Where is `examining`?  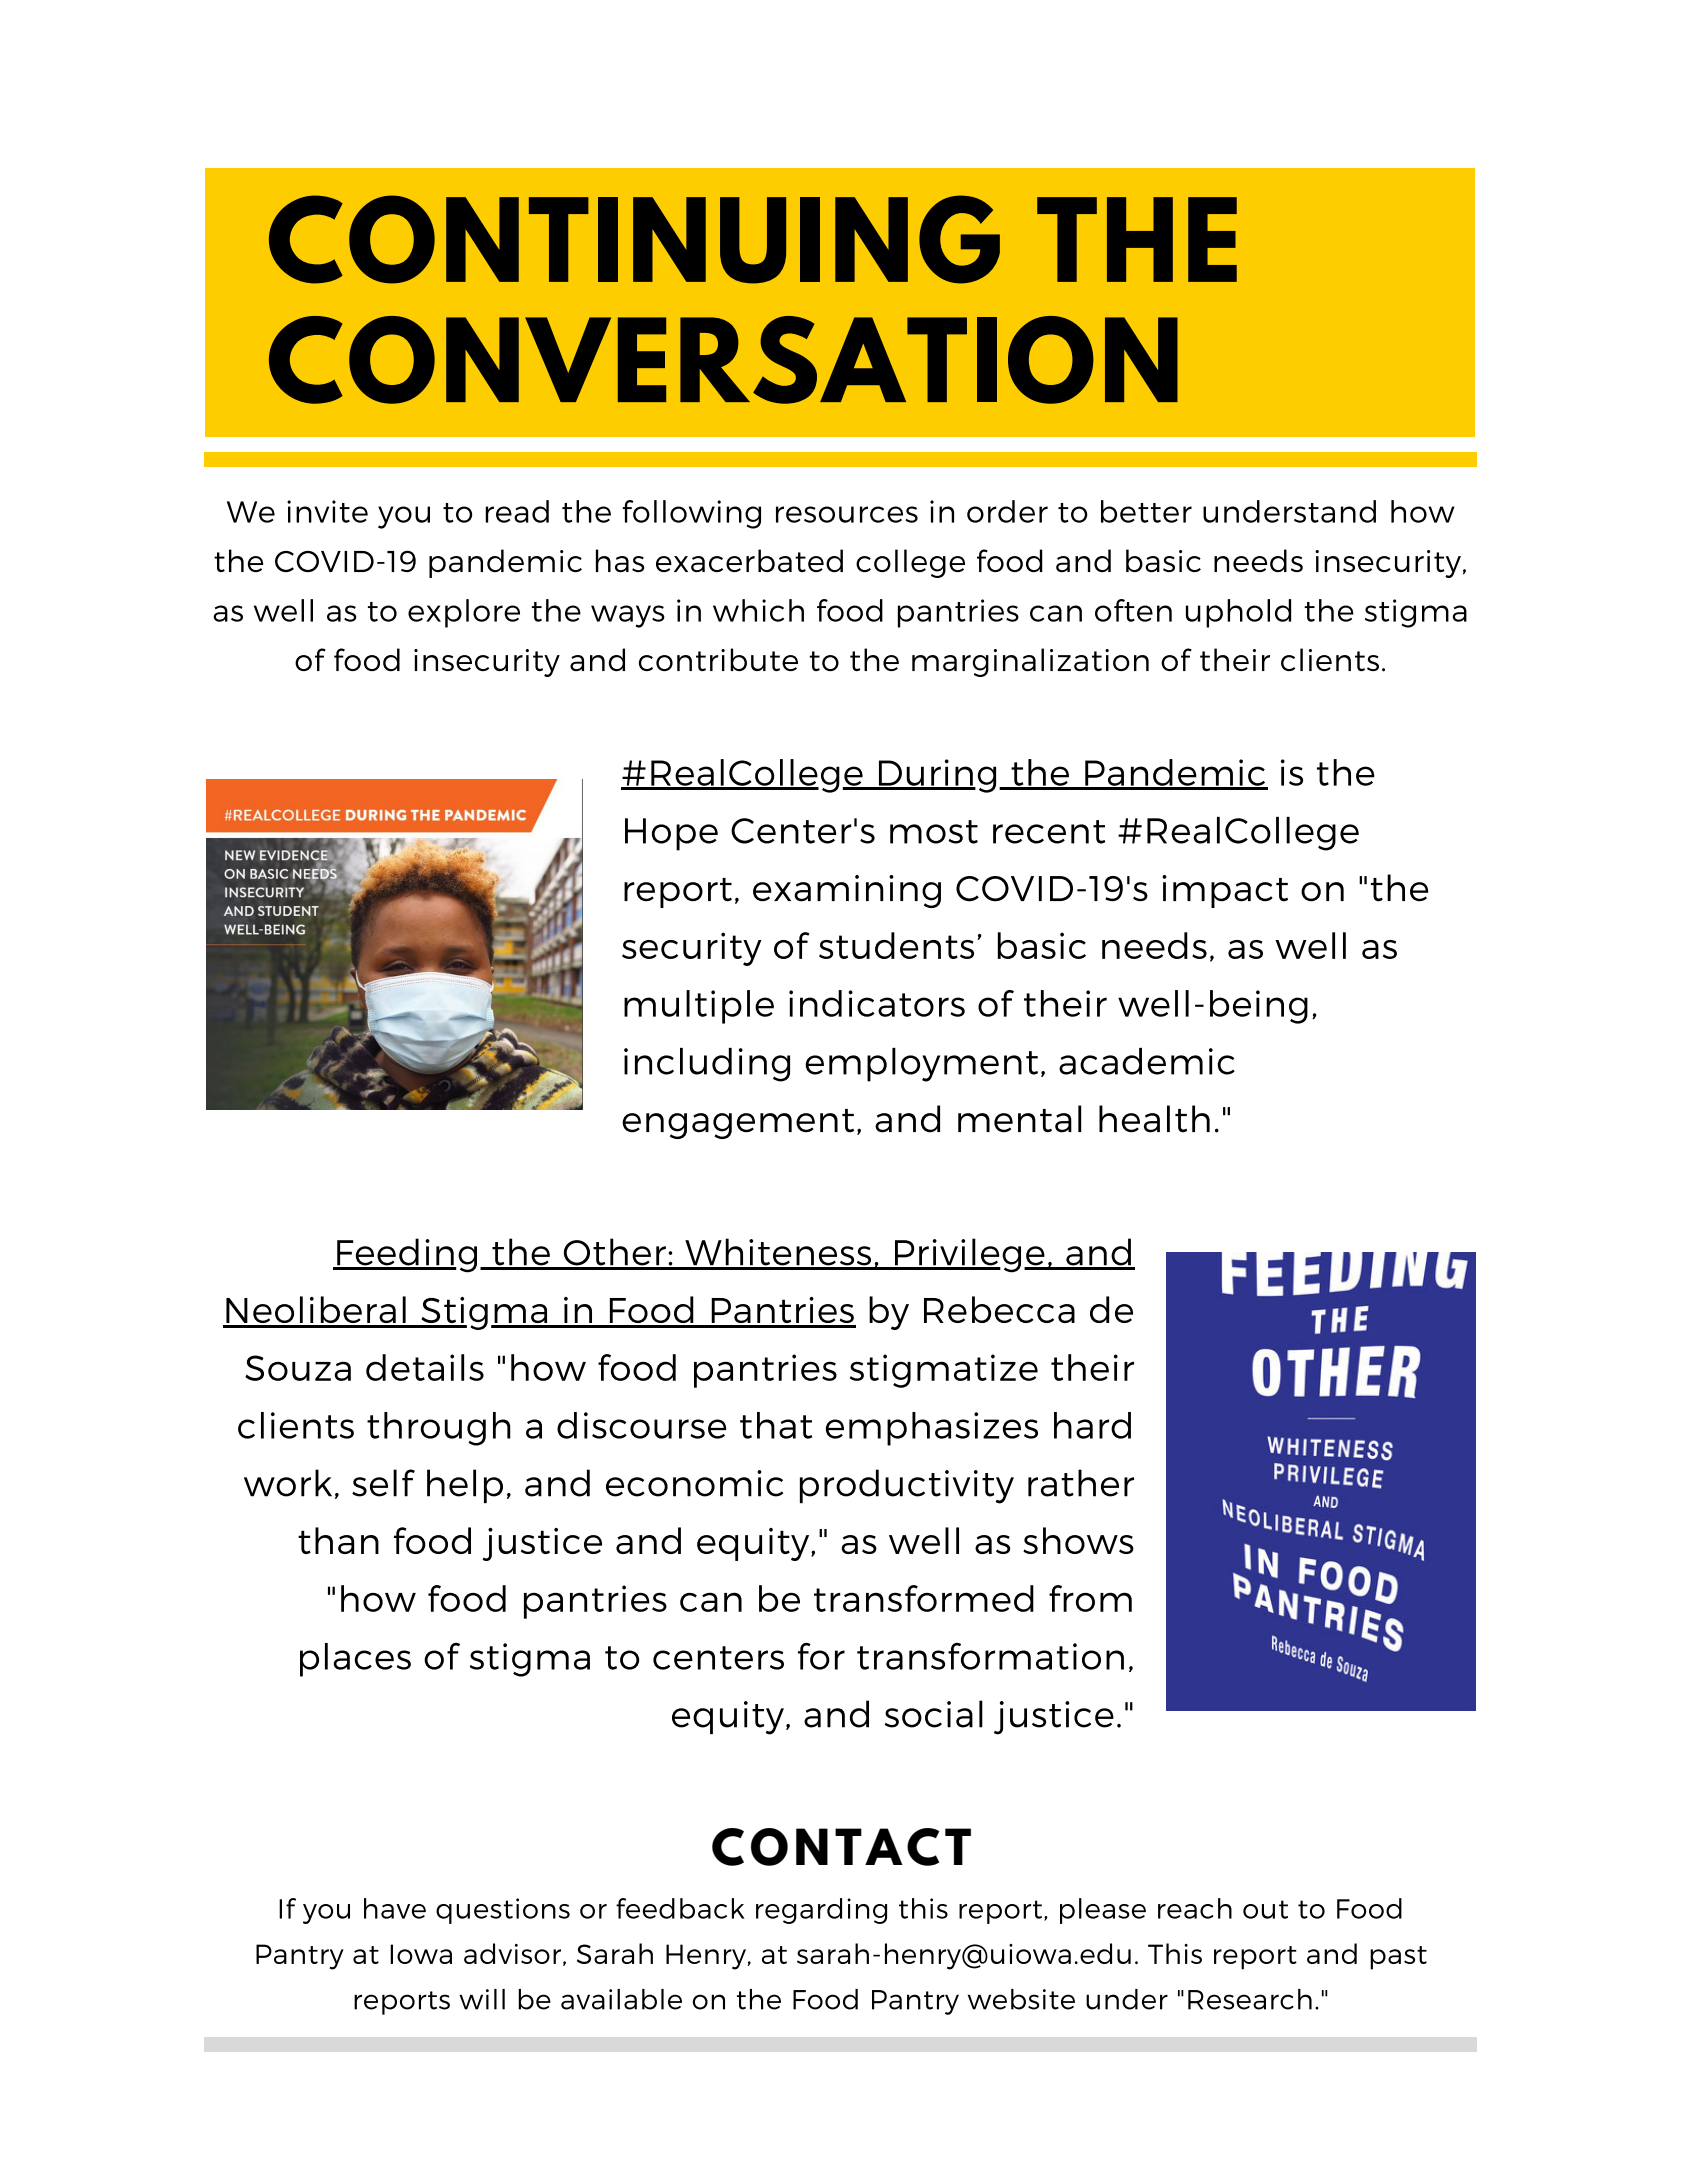 examining is located at coordinates (847, 891).
